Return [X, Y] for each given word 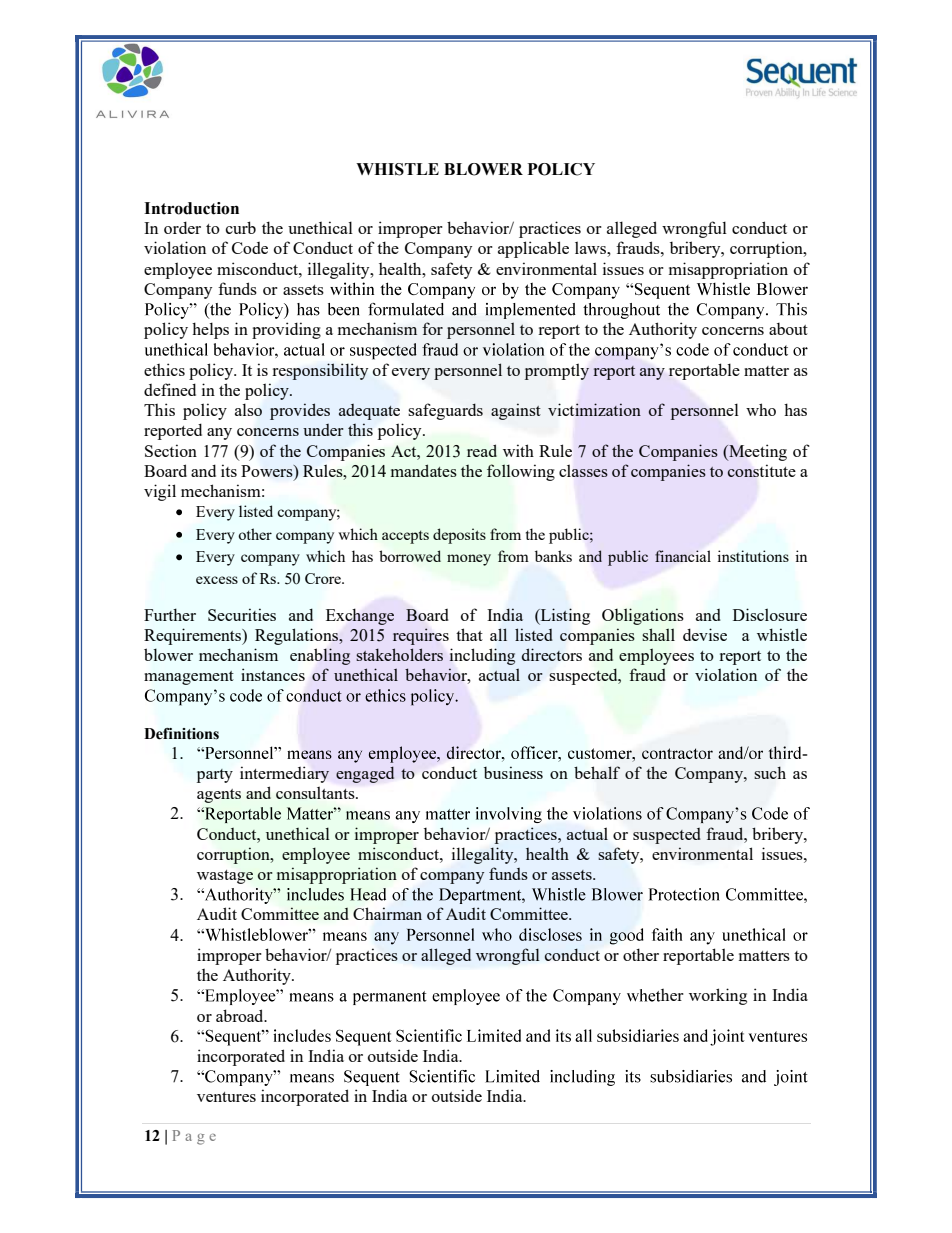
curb [241, 227]
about [788, 329]
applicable [533, 249]
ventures [226, 1097]
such [770, 772]
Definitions [181, 734]
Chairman [387, 914]
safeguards [445, 411]
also [248, 409]
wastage [225, 877]
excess [217, 580]
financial [683, 556]
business [513, 772]
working [718, 996]
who [761, 409]
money [469, 560]
